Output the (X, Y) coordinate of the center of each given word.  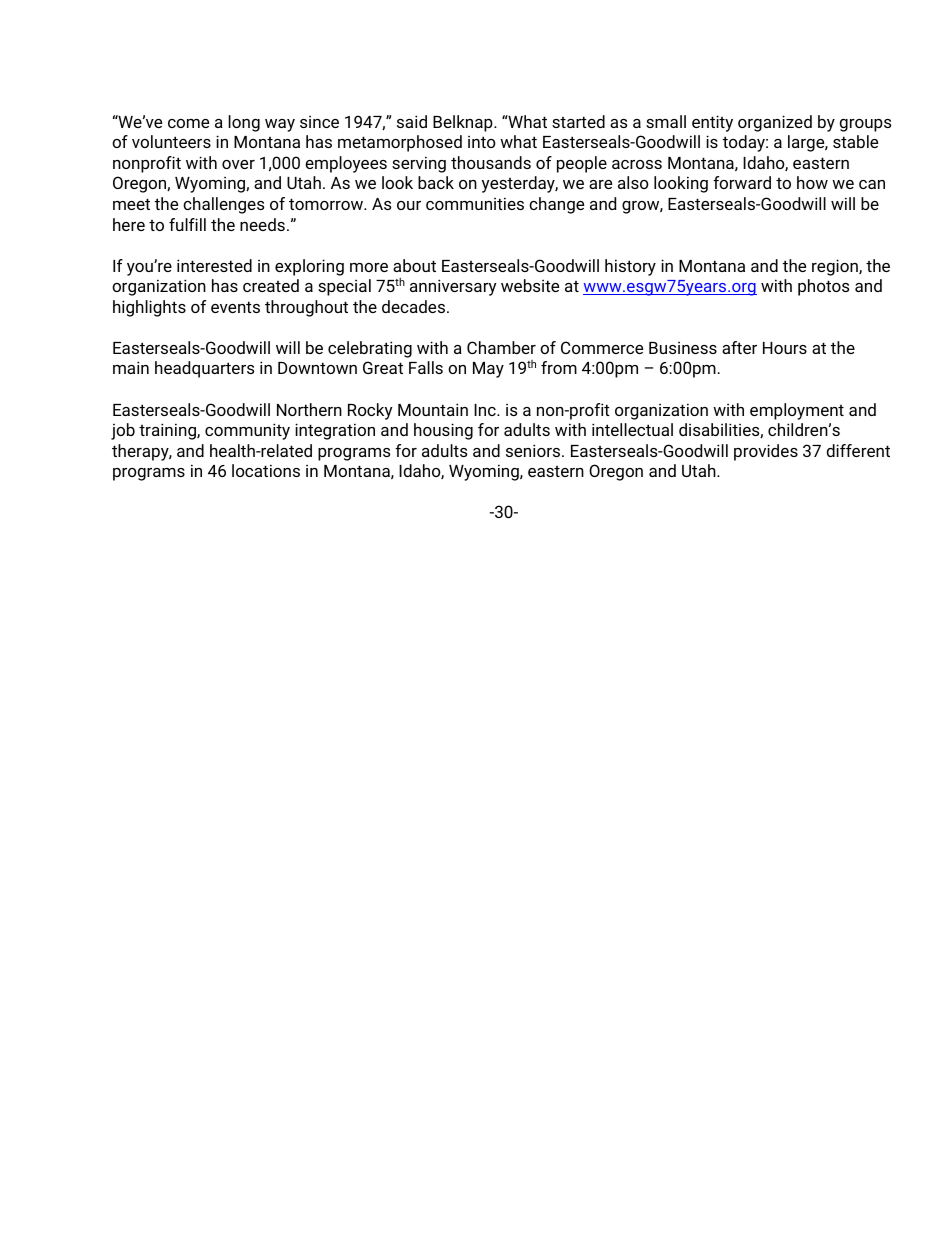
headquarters (204, 369)
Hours (785, 348)
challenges (223, 205)
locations (266, 470)
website (530, 285)
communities (475, 203)
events (235, 307)
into (482, 142)
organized (775, 123)
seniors (534, 450)
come (188, 123)
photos (823, 287)
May (488, 370)
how (812, 182)
